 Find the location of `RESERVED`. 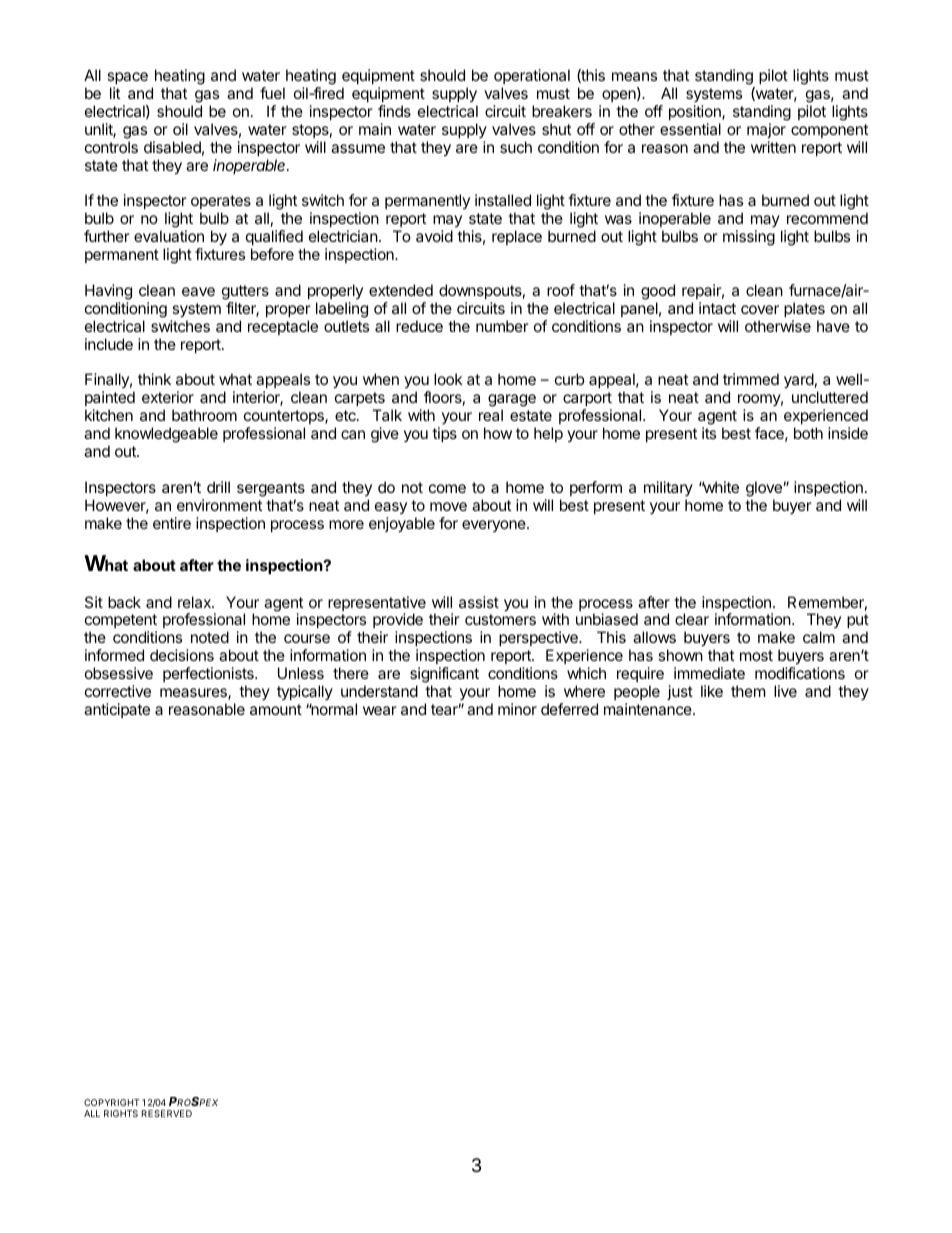

RESERVED is located at coordinates (167, 1113).
